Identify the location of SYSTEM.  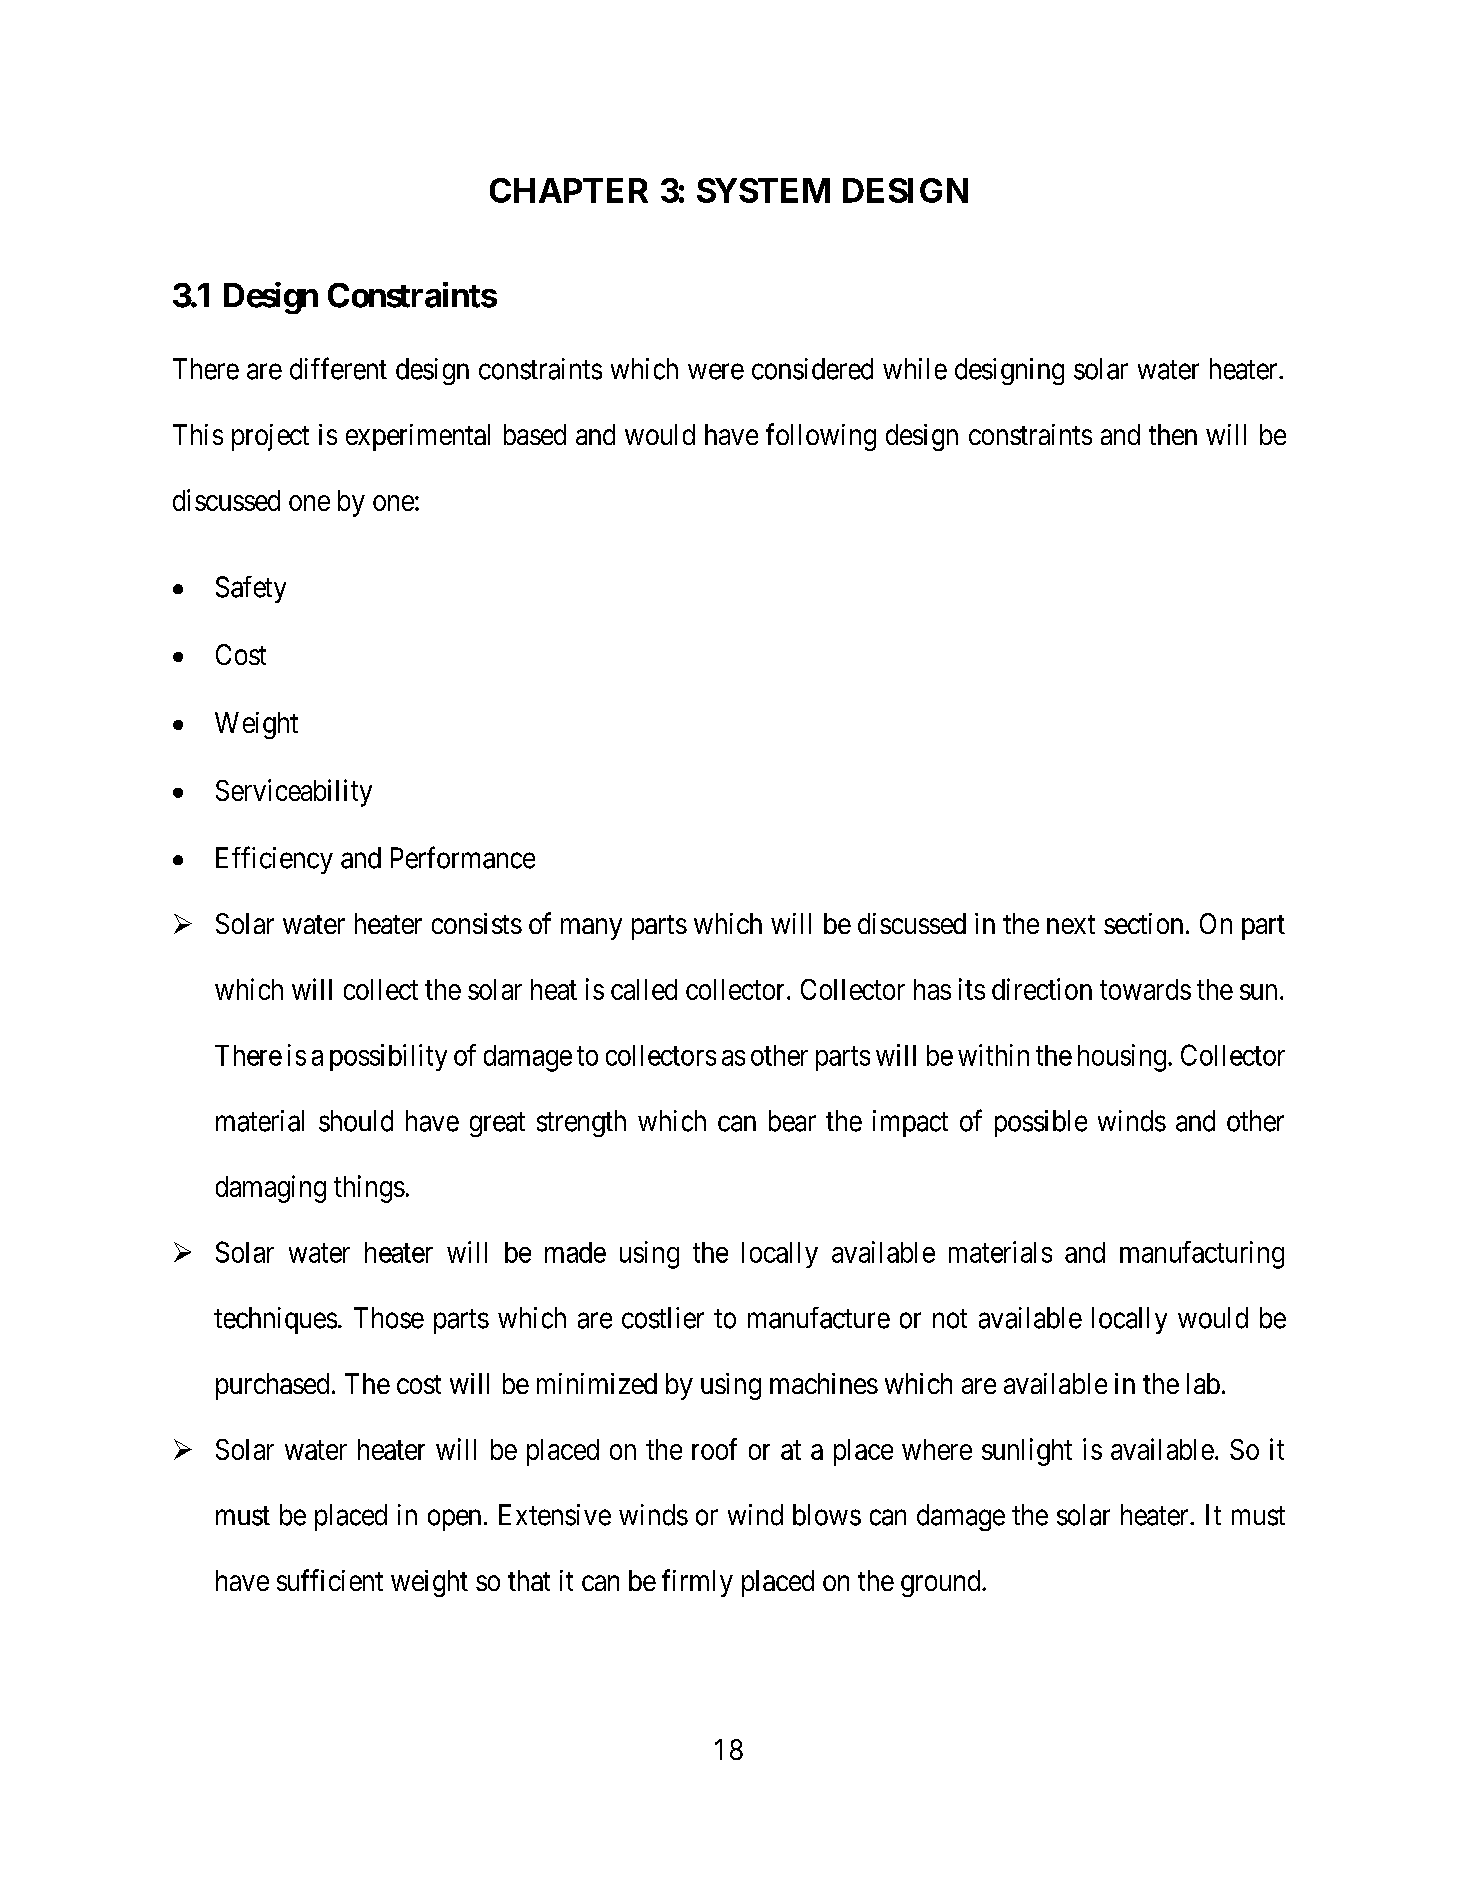
(763, 190).
